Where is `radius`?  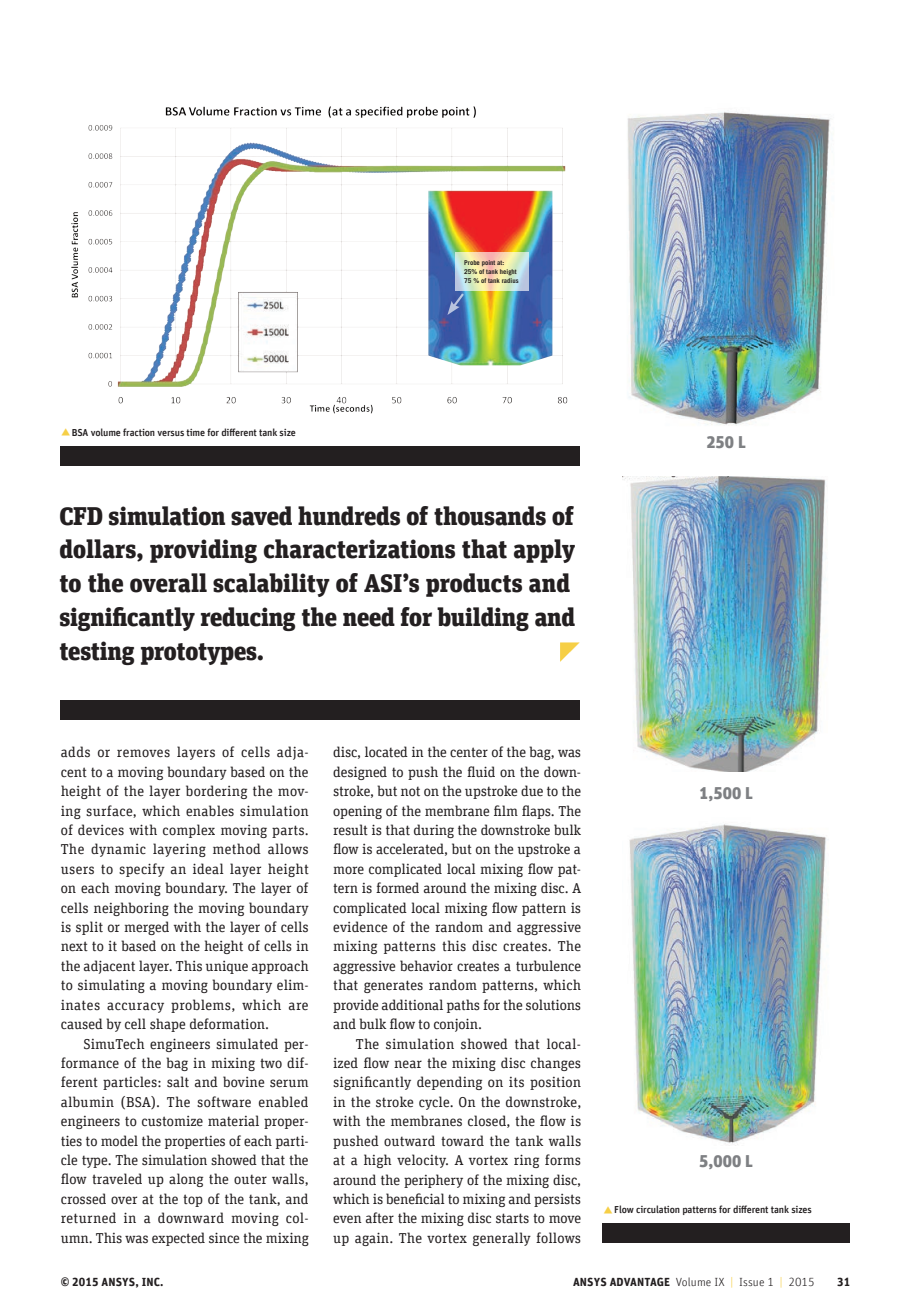 radius is located at coordinates (510, 280).
